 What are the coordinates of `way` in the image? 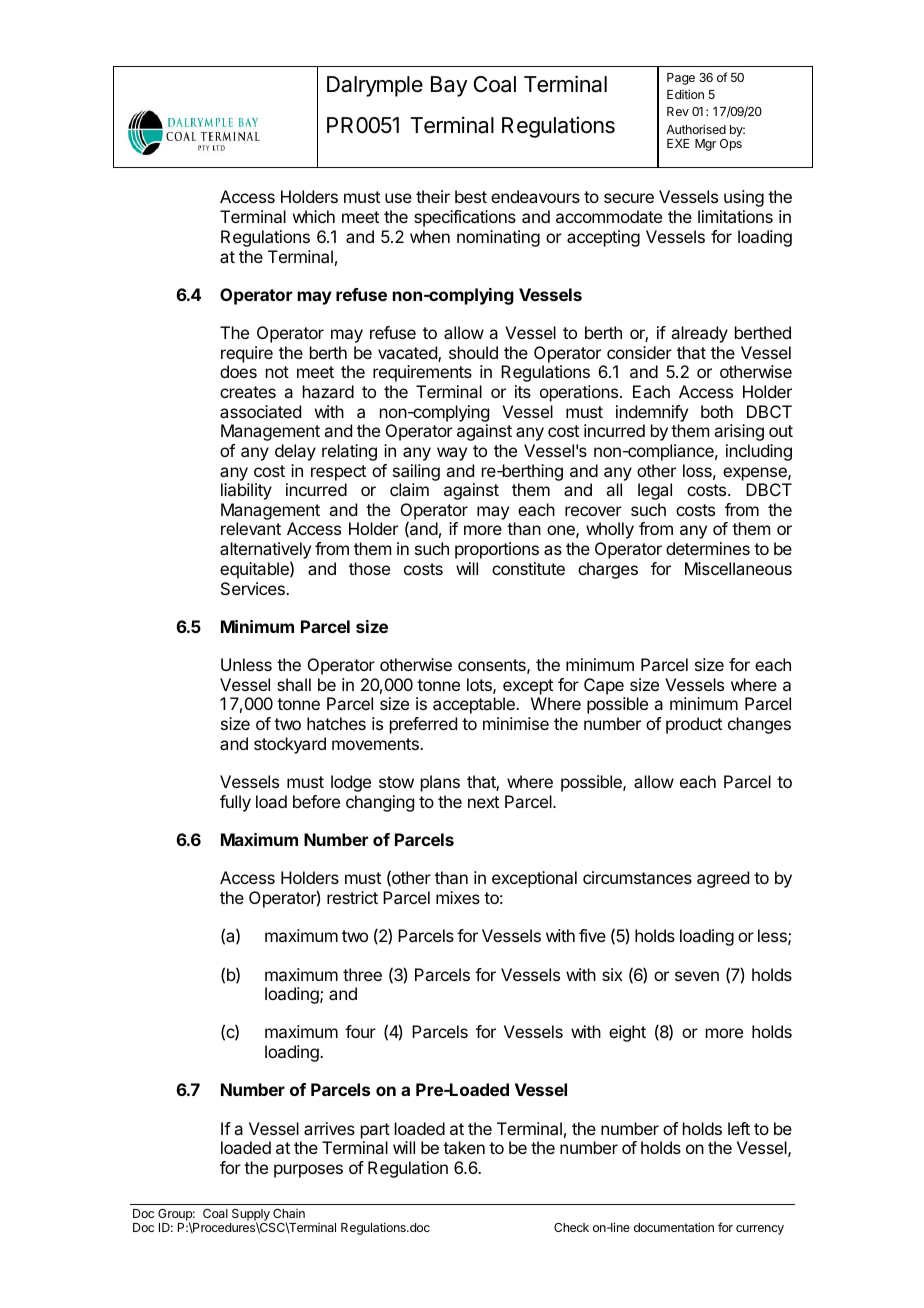 It's located at (452, 454).
